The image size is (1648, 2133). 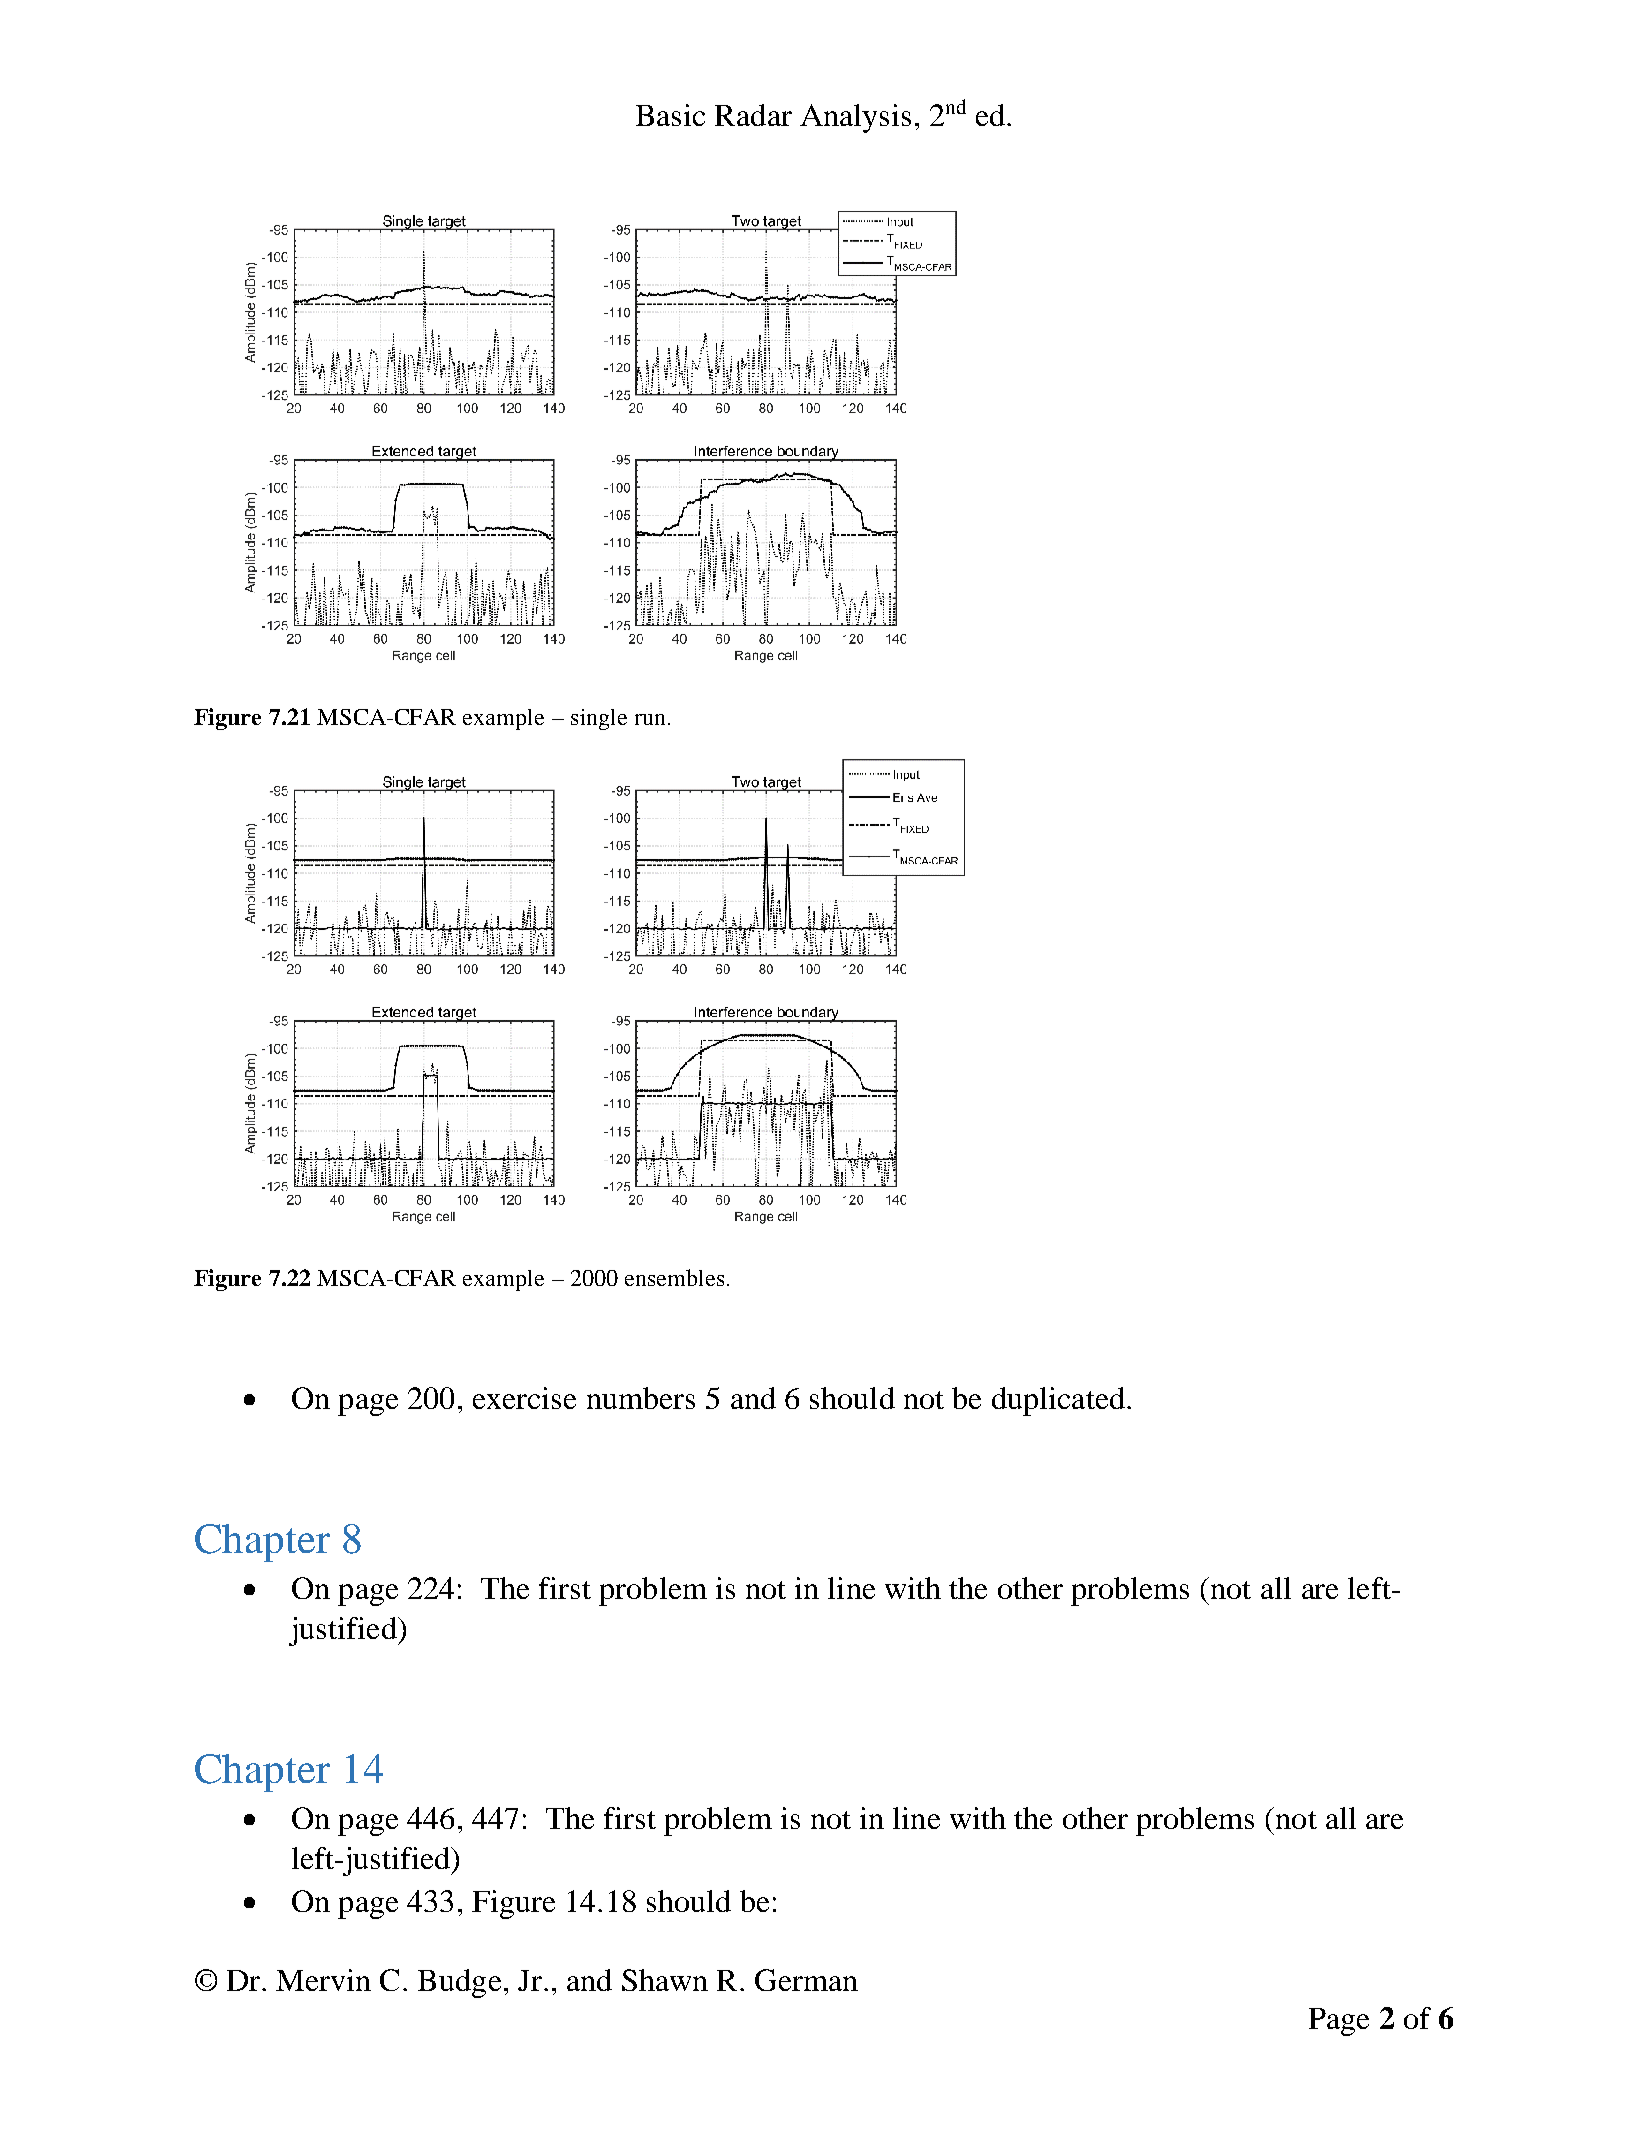 I want to click on Basic, so click(x=670, y=115).
